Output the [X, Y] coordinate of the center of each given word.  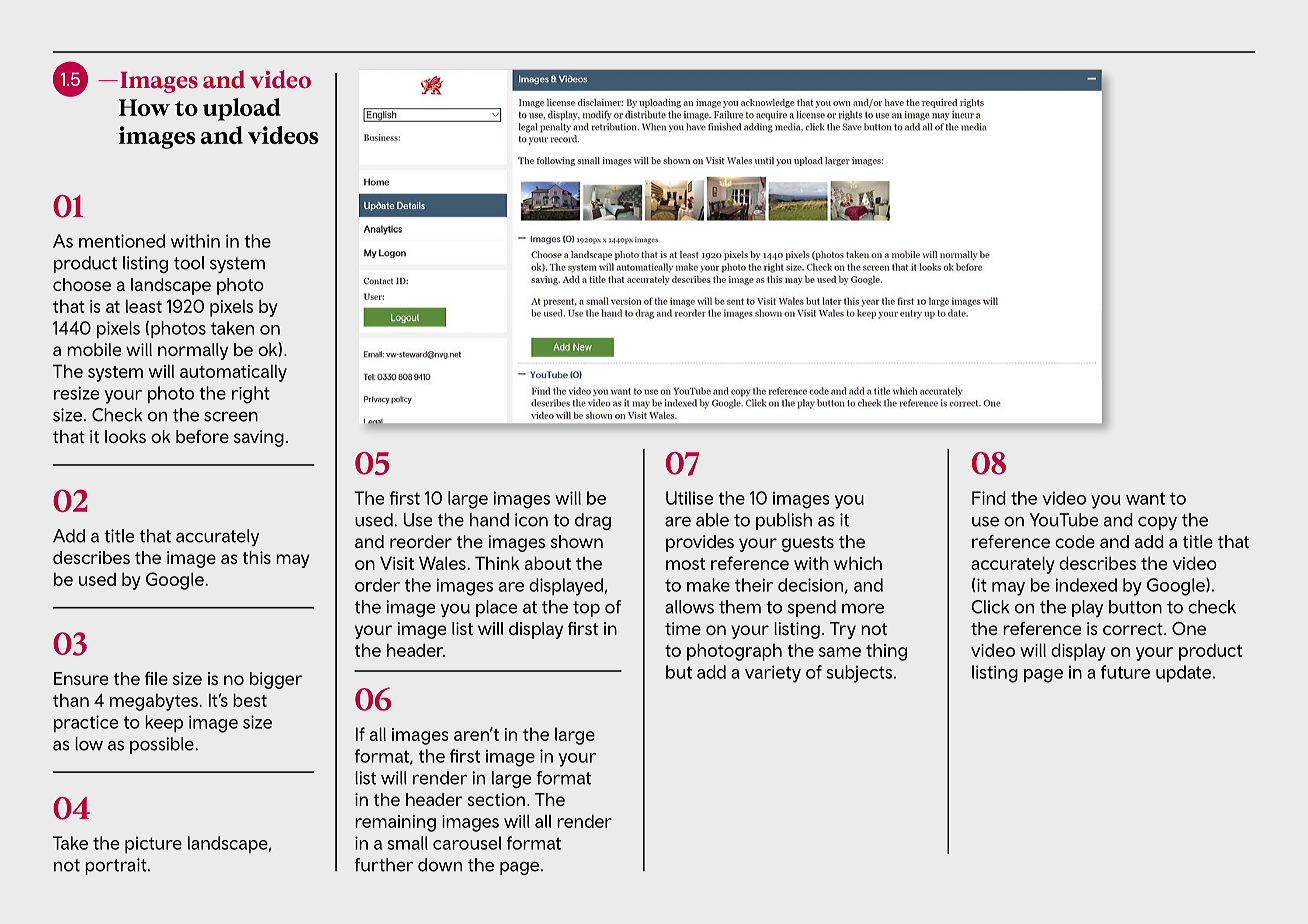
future [1125, 672]
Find [989, 498]
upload [242, 109]
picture [153, 845]
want [1145, 498]
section [496, 799]
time [683, 628]
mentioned [122, 241]
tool [189, 263]
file [156, 678]
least [144, 306]
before [202, 436]
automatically [233, 373]
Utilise [689, 498]
